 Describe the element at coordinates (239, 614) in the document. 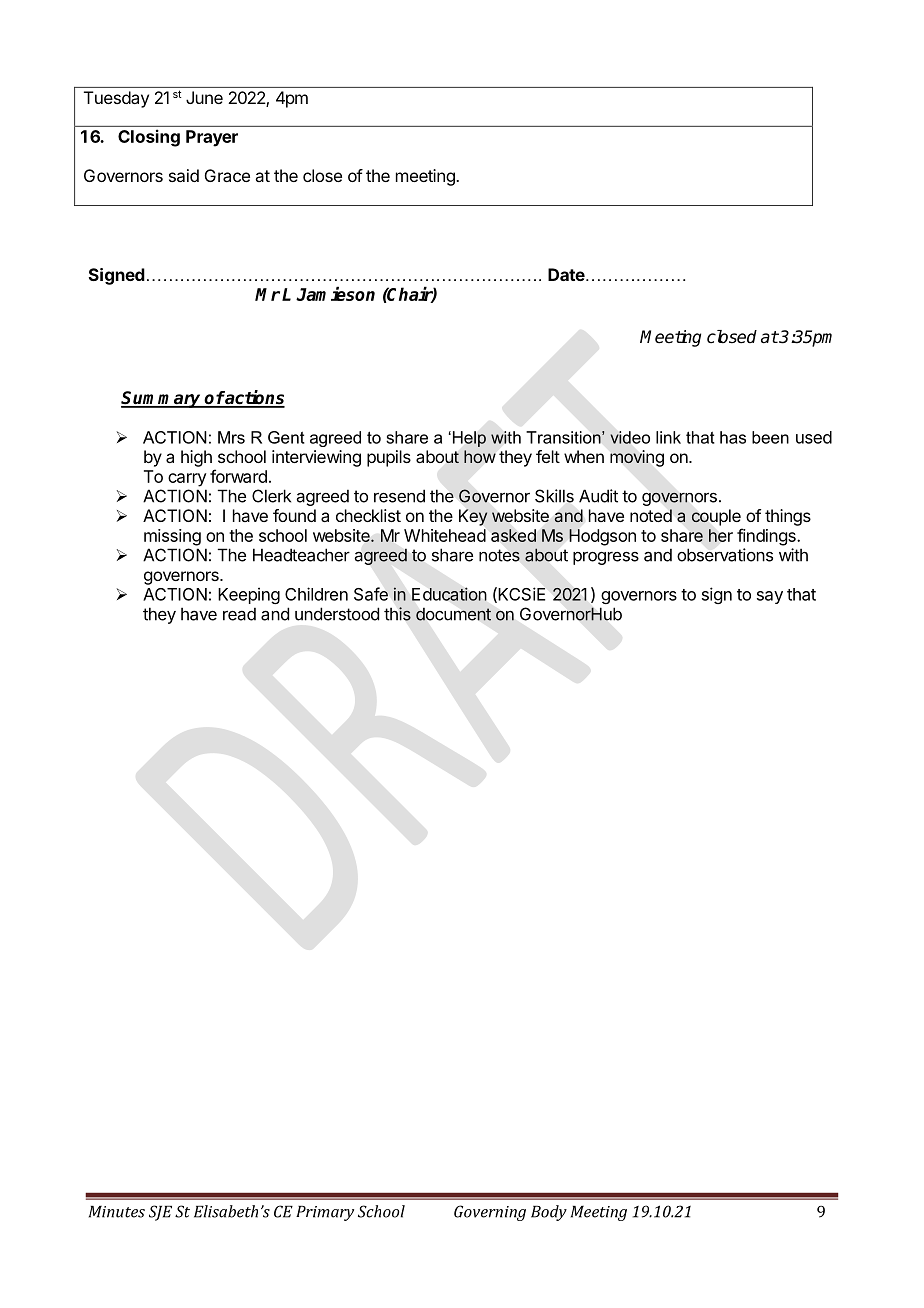

I see `read` at that location.
